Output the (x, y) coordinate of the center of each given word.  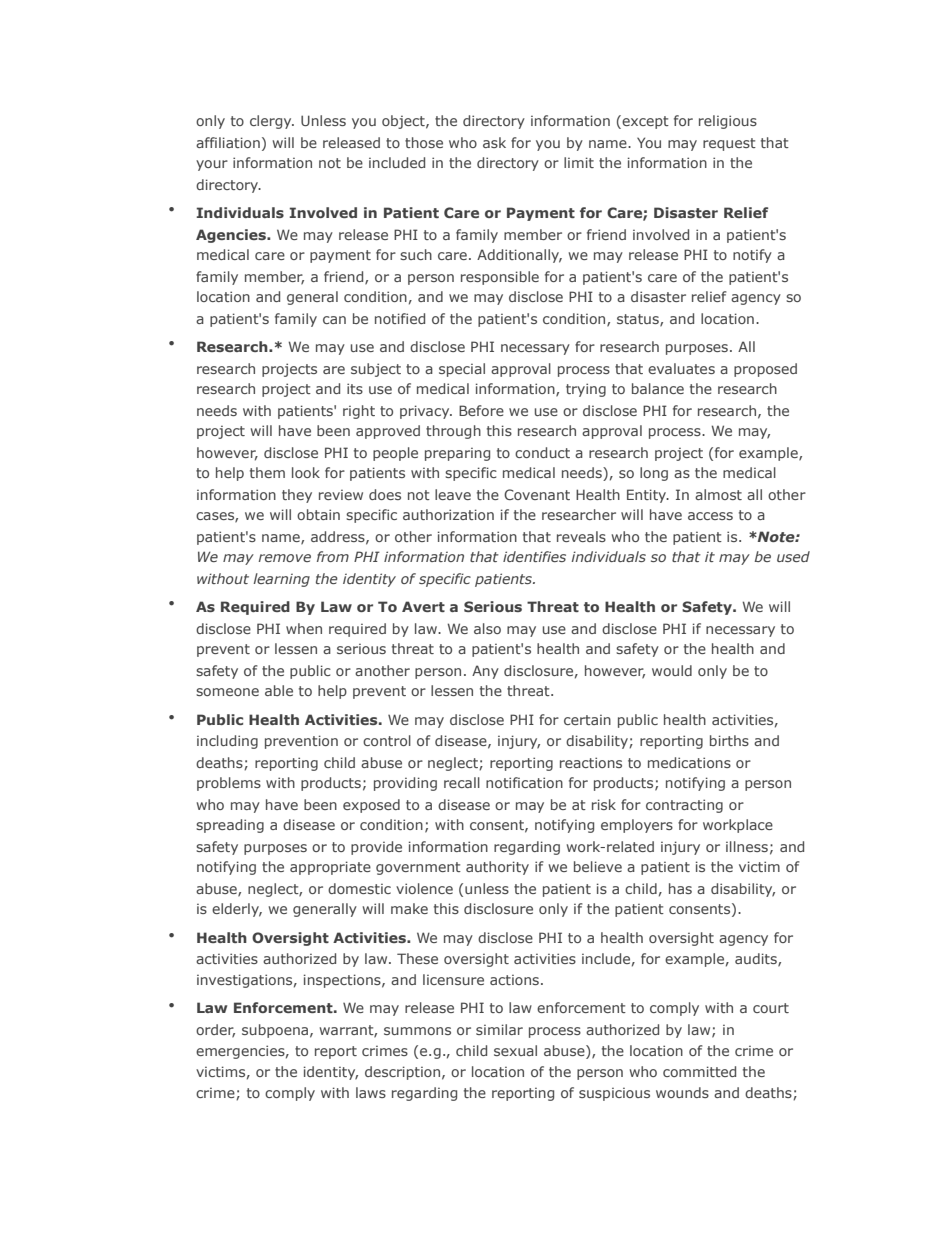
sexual (515, 1050)
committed (699, 1071)
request (729, 144)
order (215, 1031)
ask (494, 142)
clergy (272, 122)
